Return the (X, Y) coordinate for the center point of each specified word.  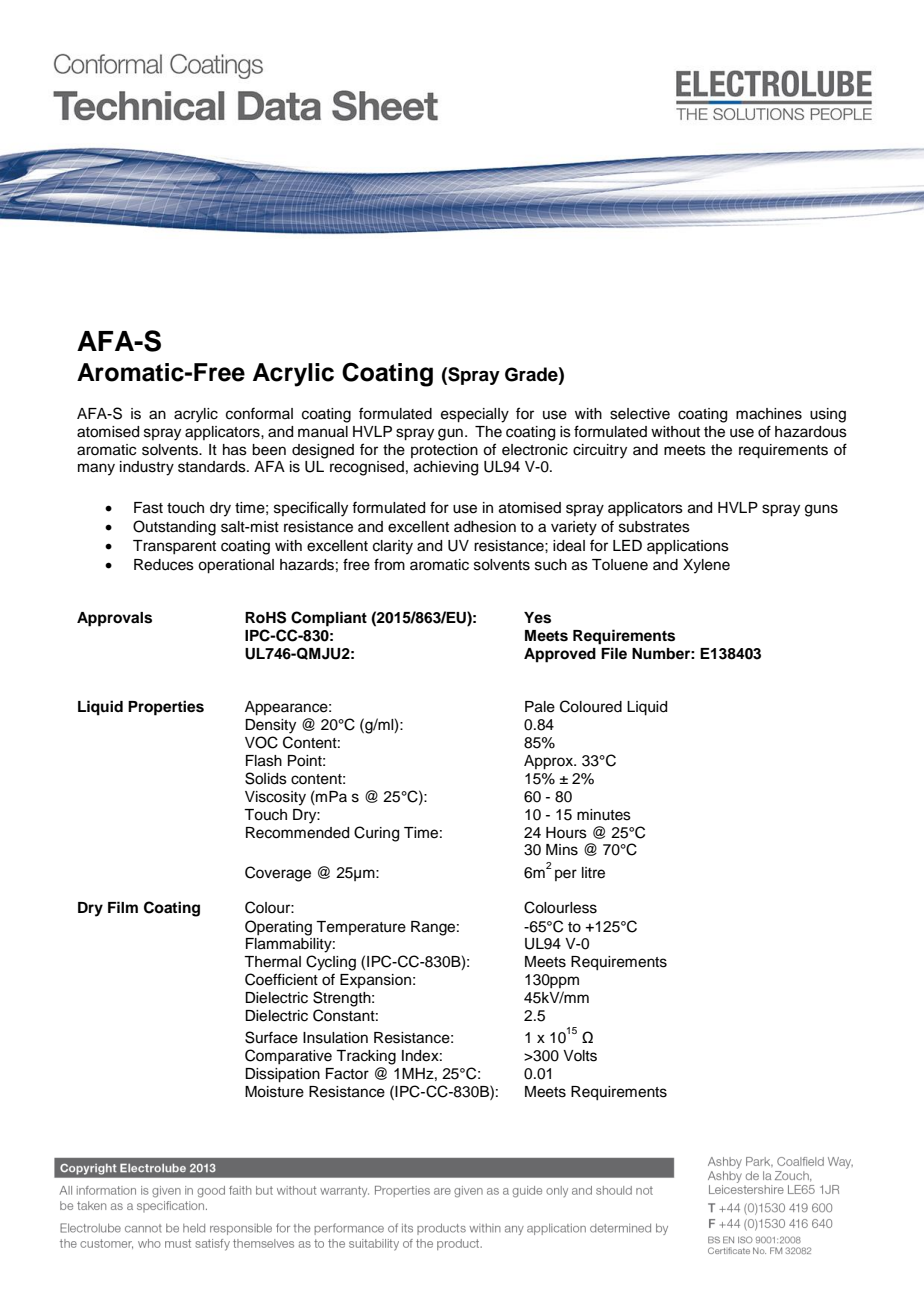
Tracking (366, 1057)
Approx (549, 762)
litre (593, 873)
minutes (604, 815)
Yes (537, 618)
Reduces (164, 565)
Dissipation (282, 1075)
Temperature (361, 928)
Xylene (706, 566)
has (235, 450)
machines (769, 414)
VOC (261, 742)
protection (444, 451)
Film (123, 907)
